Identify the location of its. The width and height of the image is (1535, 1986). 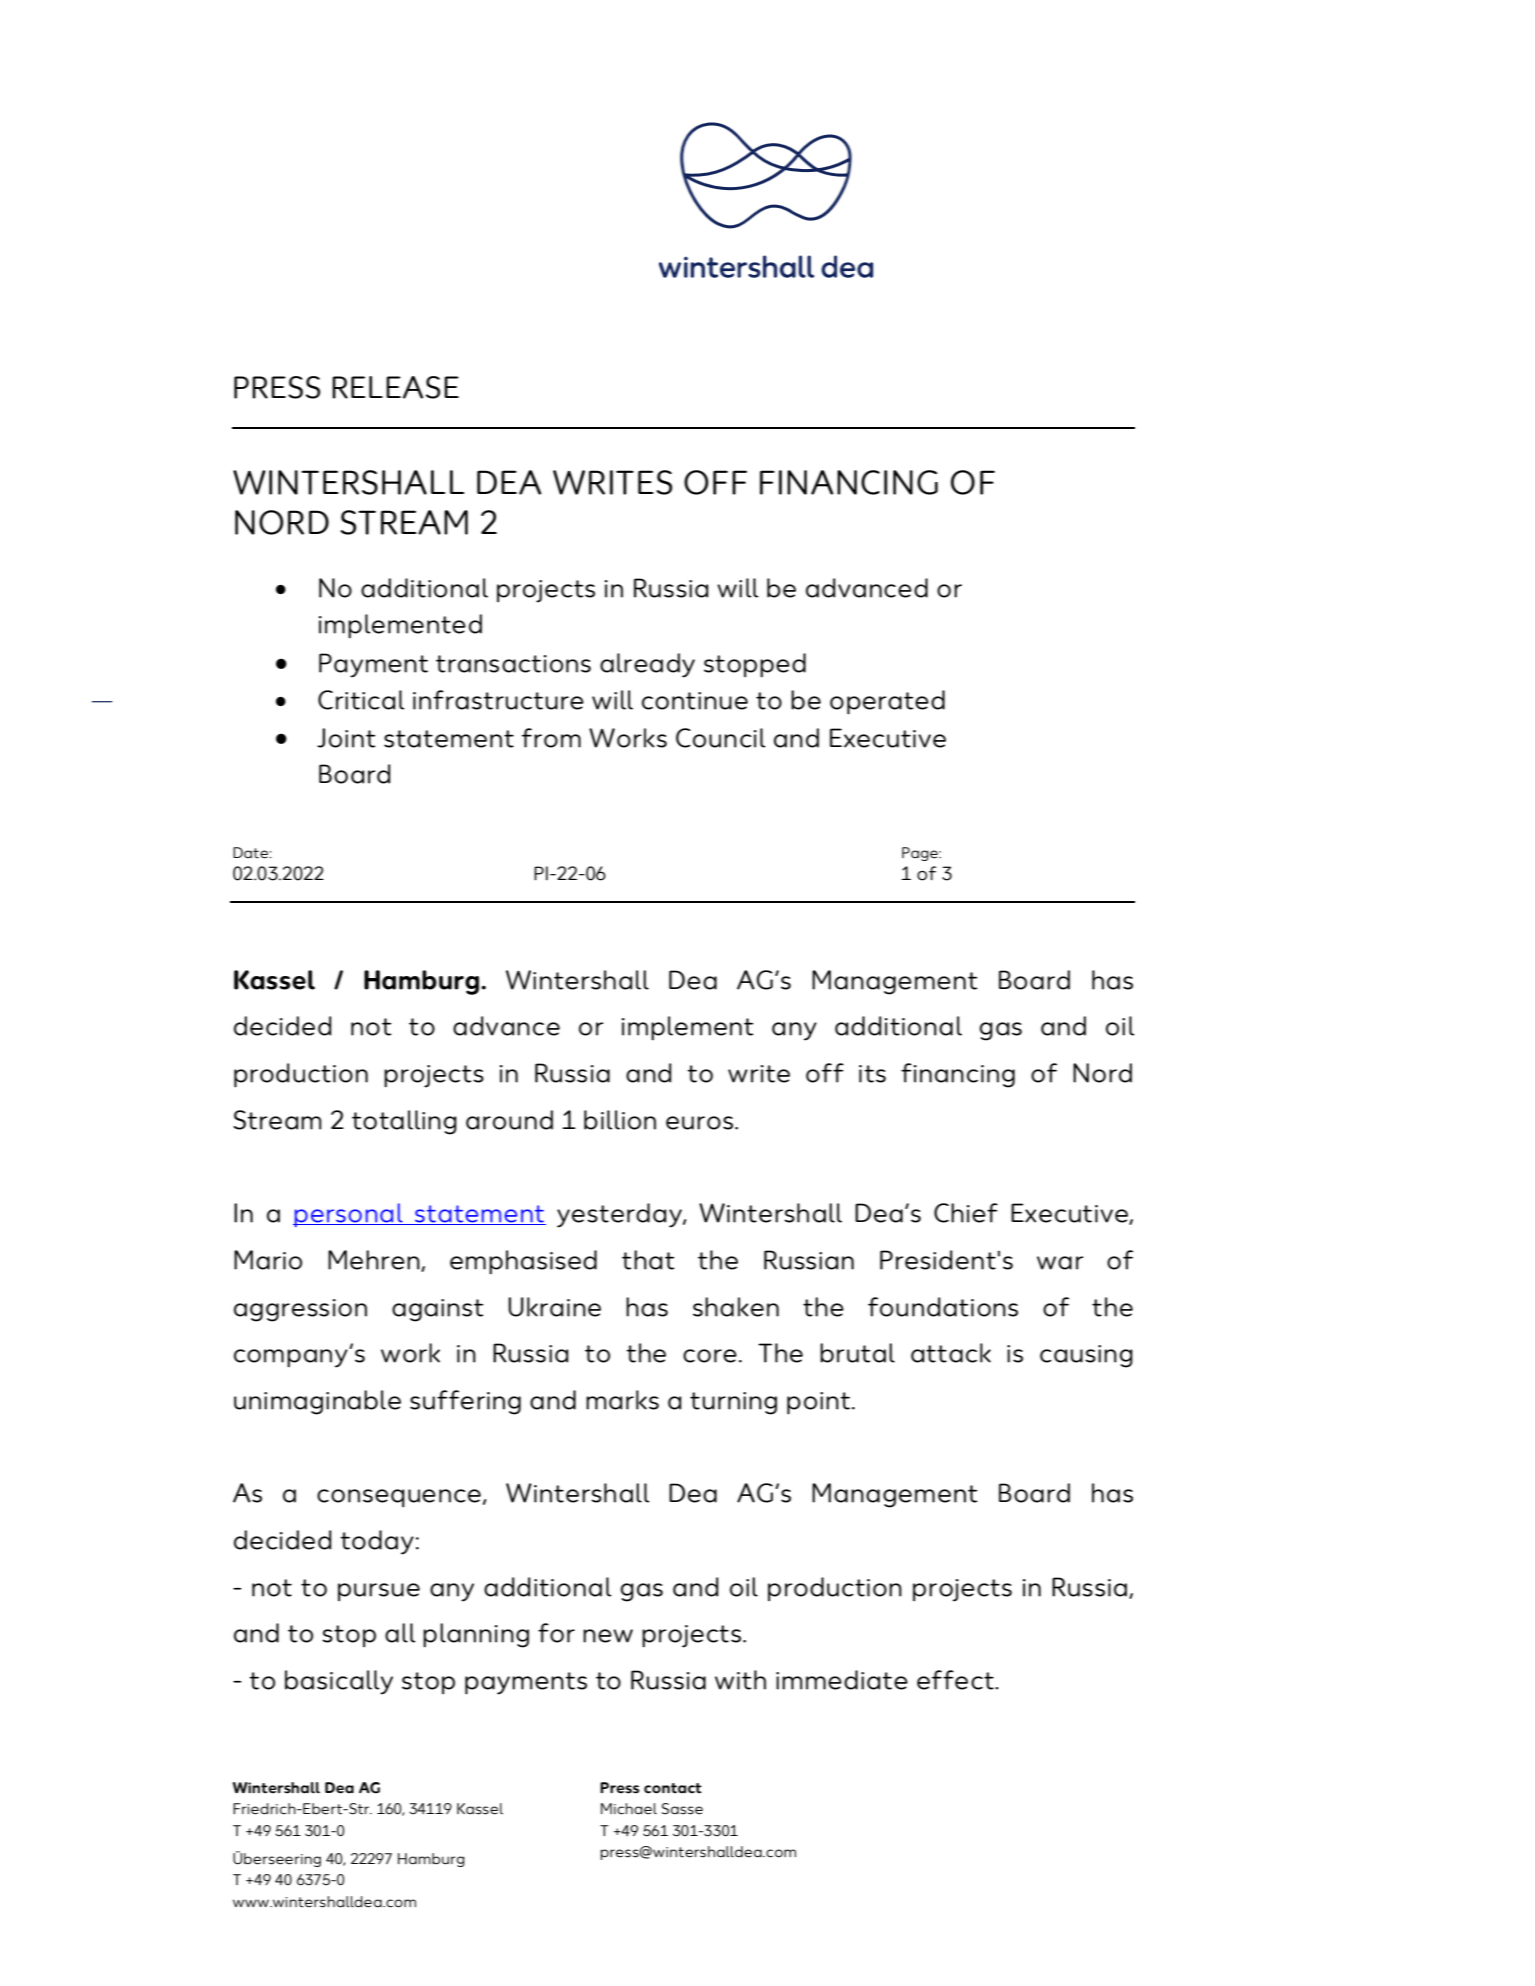
(872, 1074).
